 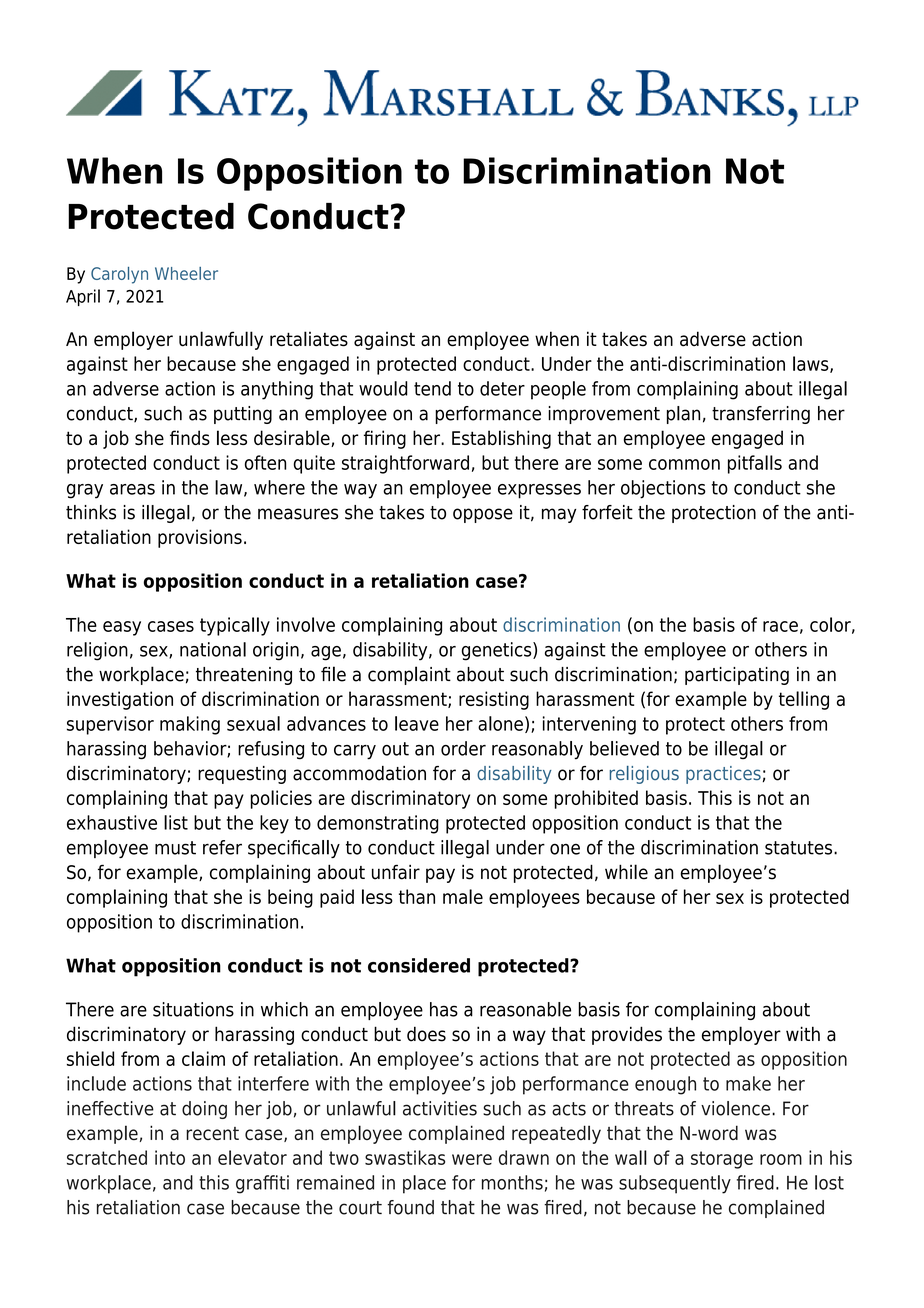 I want to click on tend, so click(x=432, y=388).
